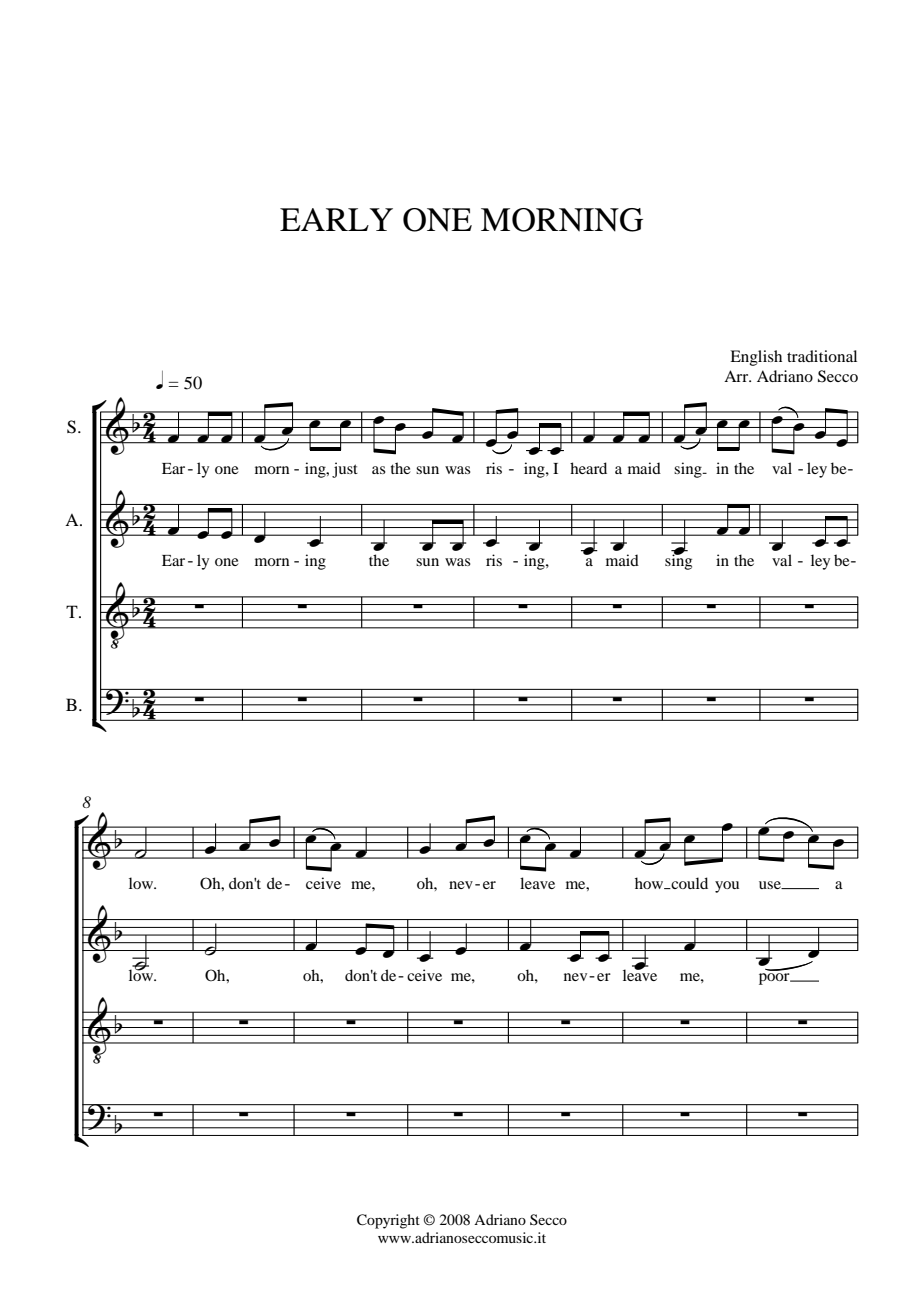  What do you see at coordinates (756, 358) in the screenshot?
I see `English` at bounding box center [756, 358].
